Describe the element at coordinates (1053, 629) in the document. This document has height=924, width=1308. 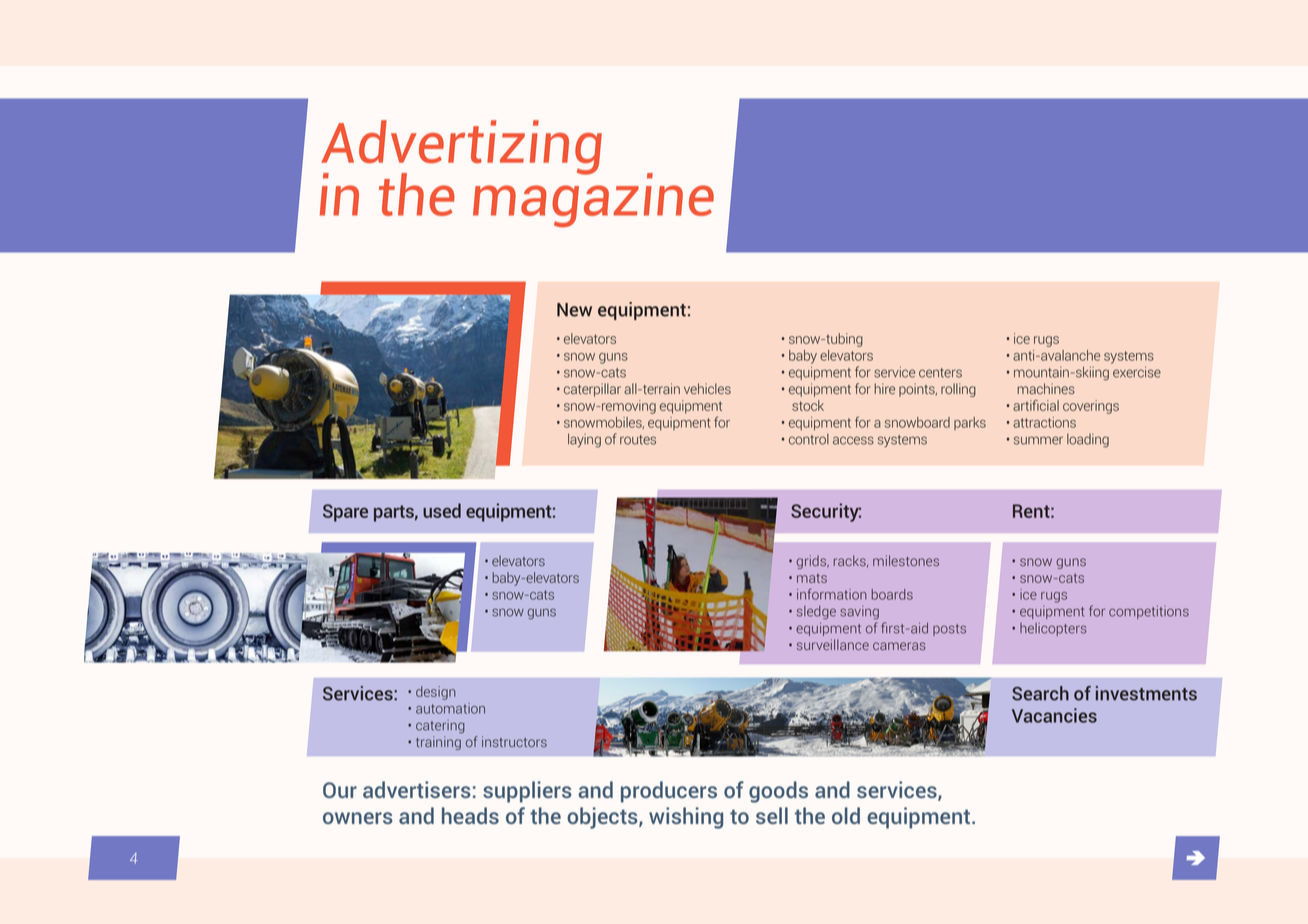
I see `helicopters` at that location.
